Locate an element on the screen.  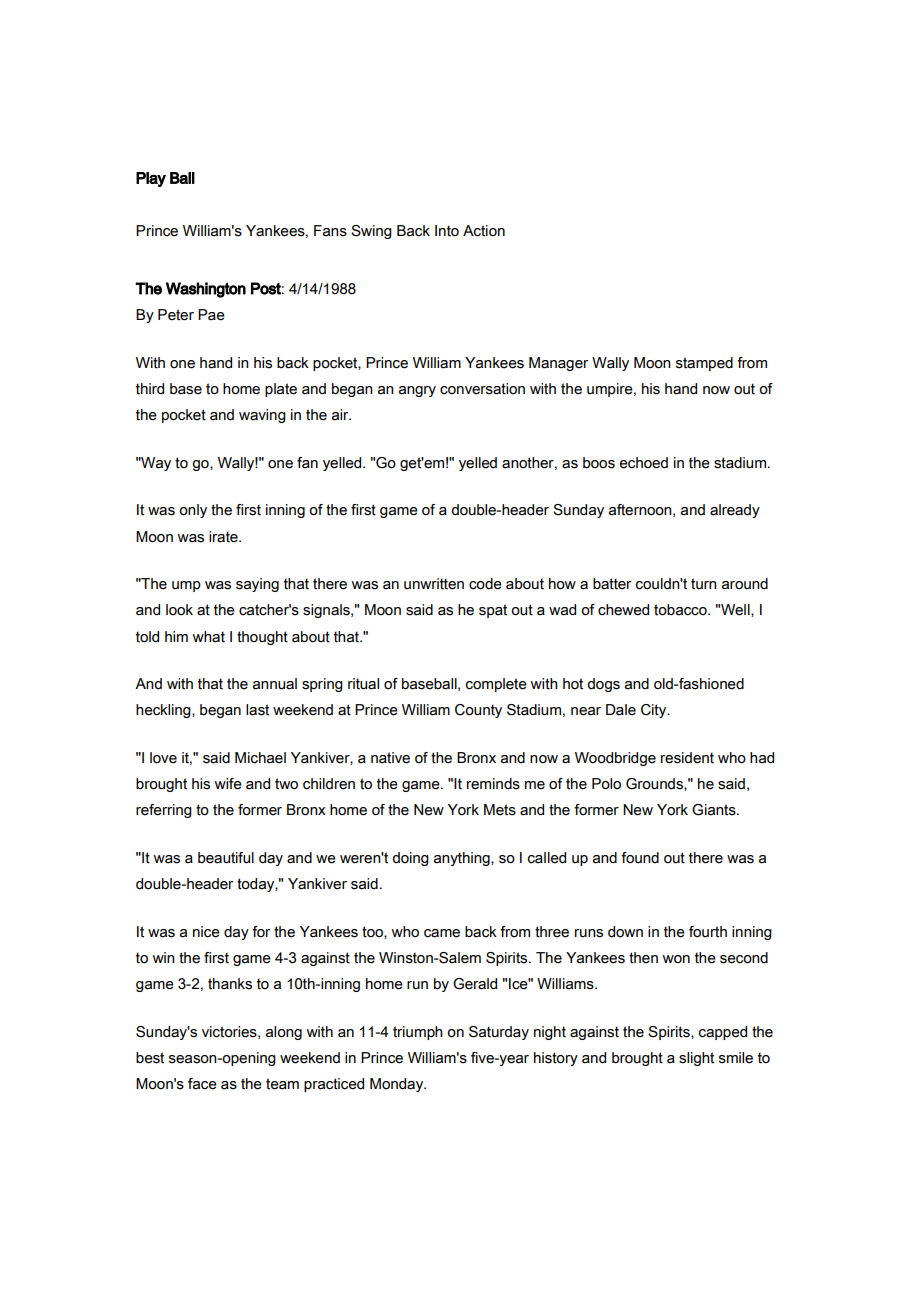
echoed is located at coordinates (644, 463).
